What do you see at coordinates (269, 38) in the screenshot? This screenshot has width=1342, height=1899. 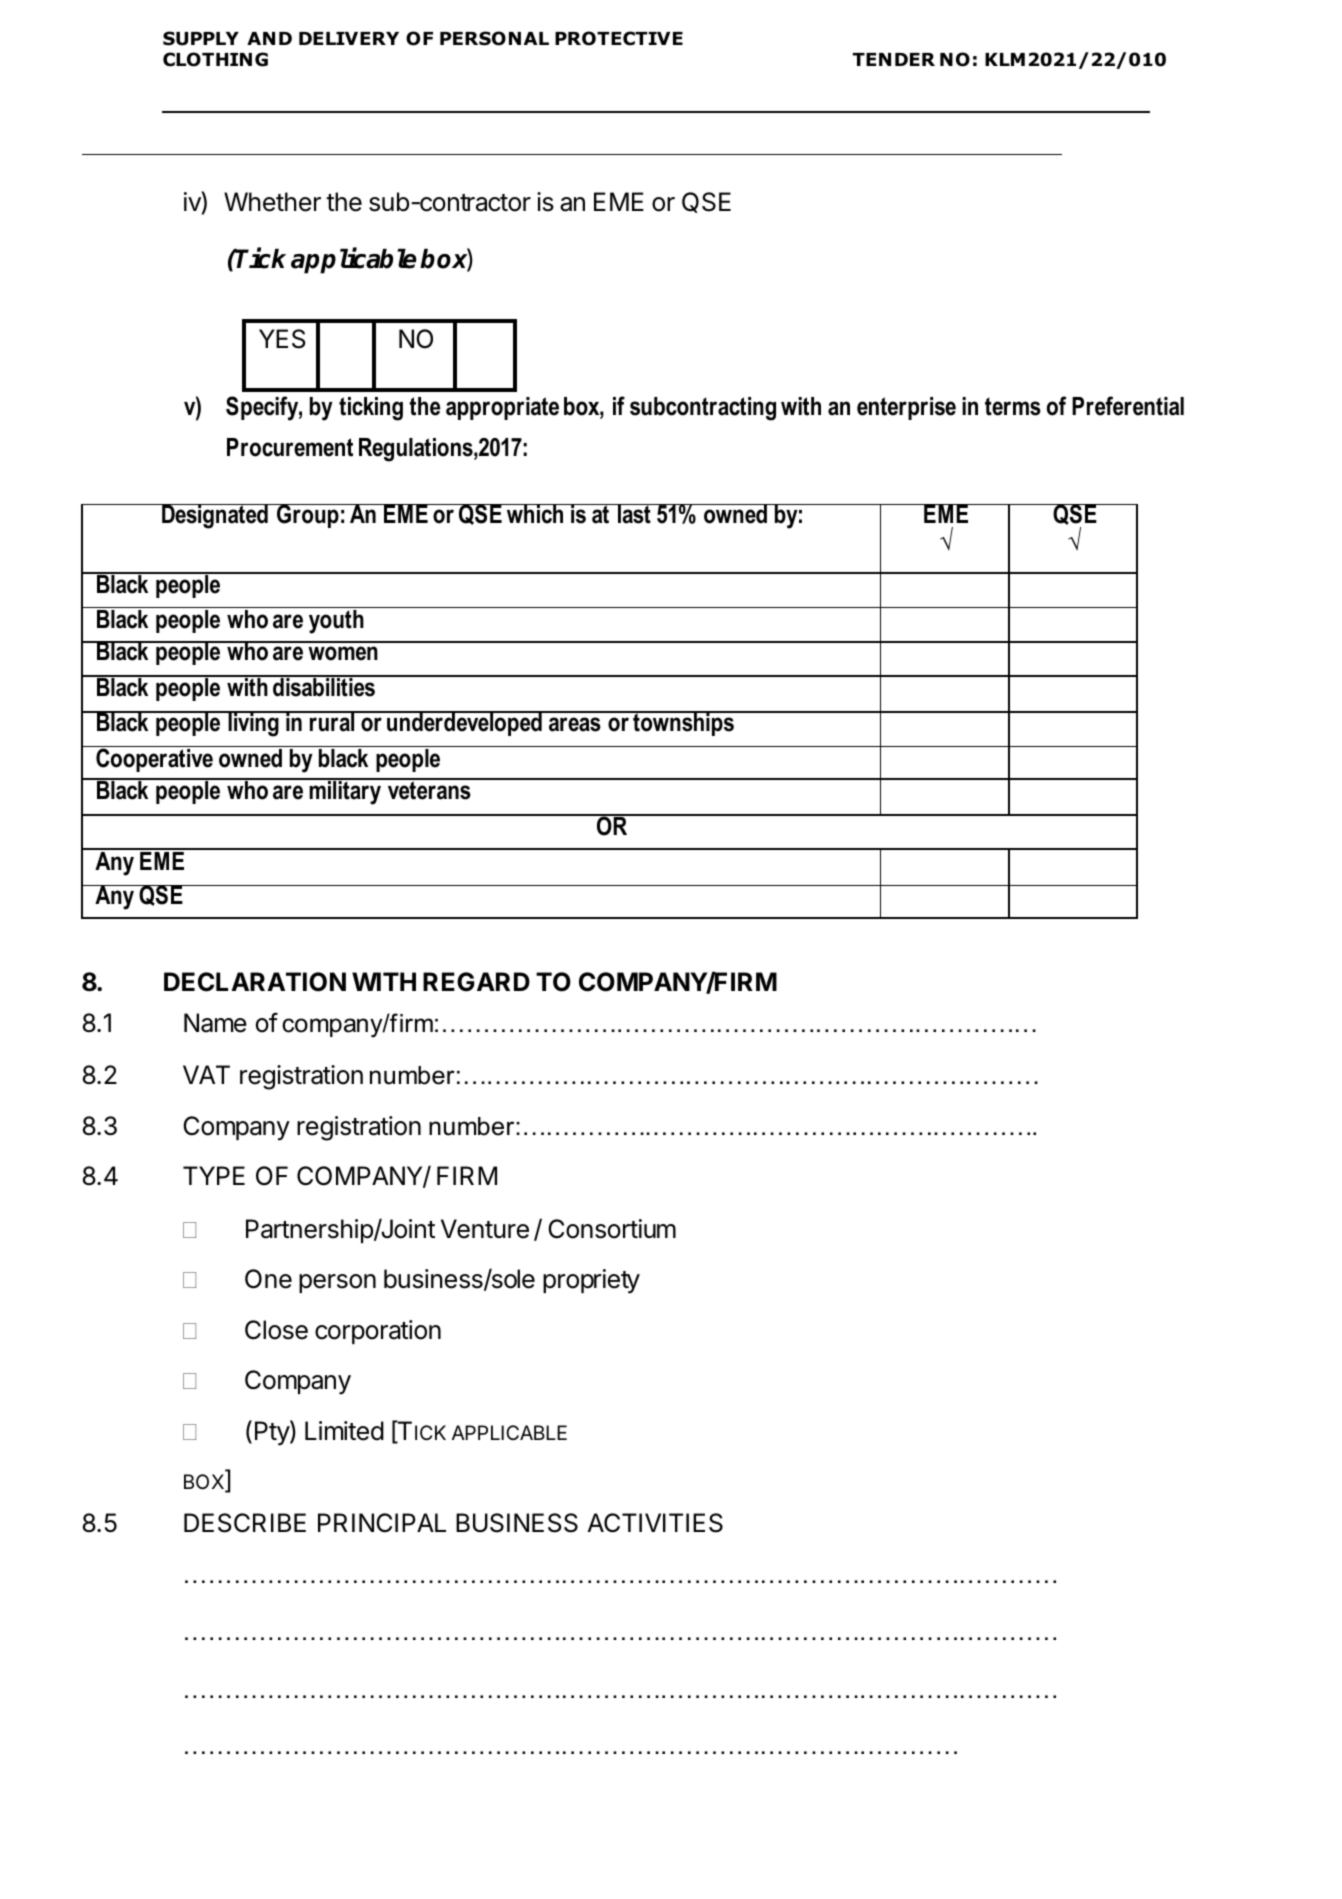 I see `AND` at bounding box center [269, 38].
